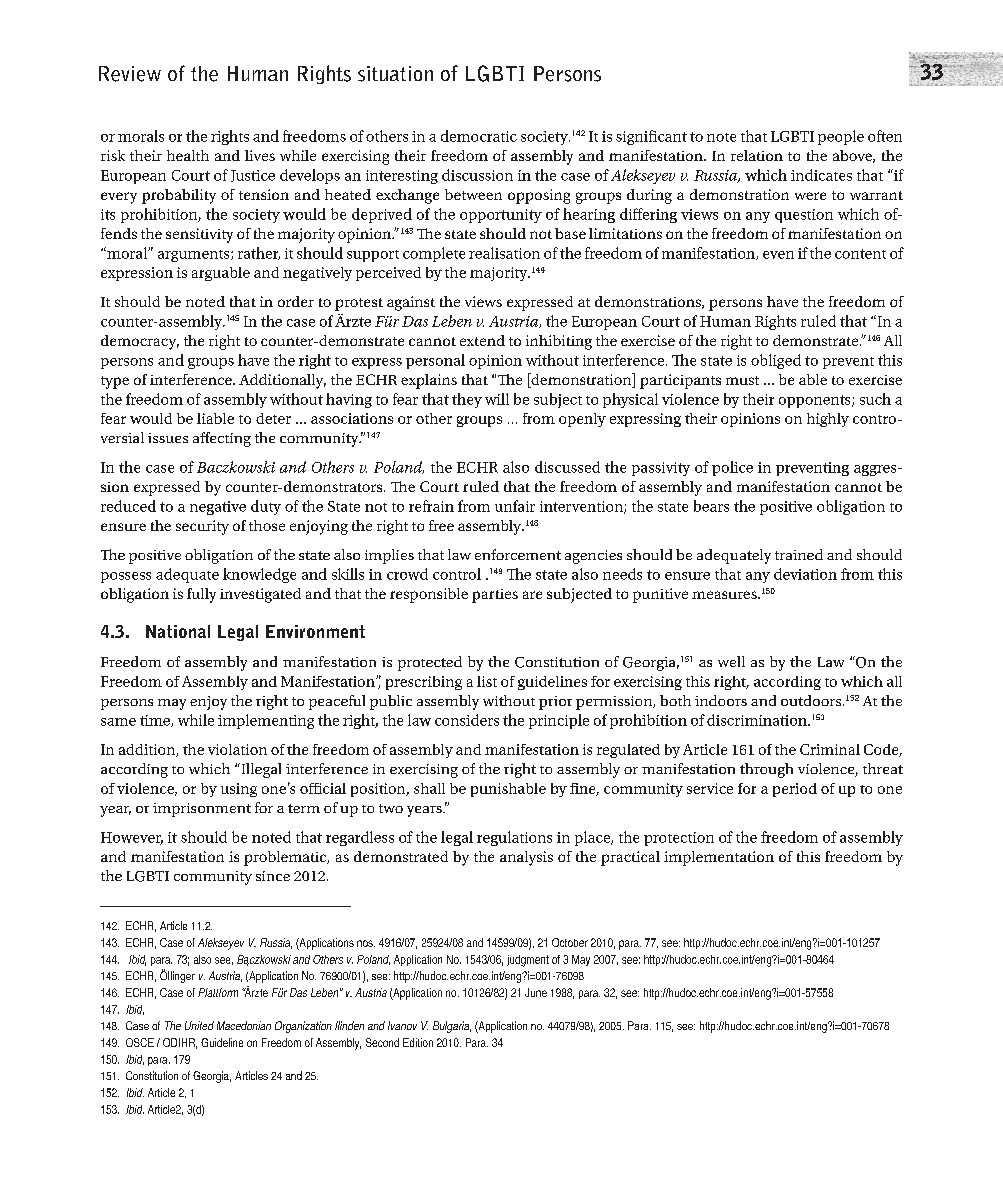 Image resolution: width=1003 pixels, height=1204 pixels. What do you see at coordinates (799, 554) in the document?
I see `trained` at bounding box center [799, 554].
